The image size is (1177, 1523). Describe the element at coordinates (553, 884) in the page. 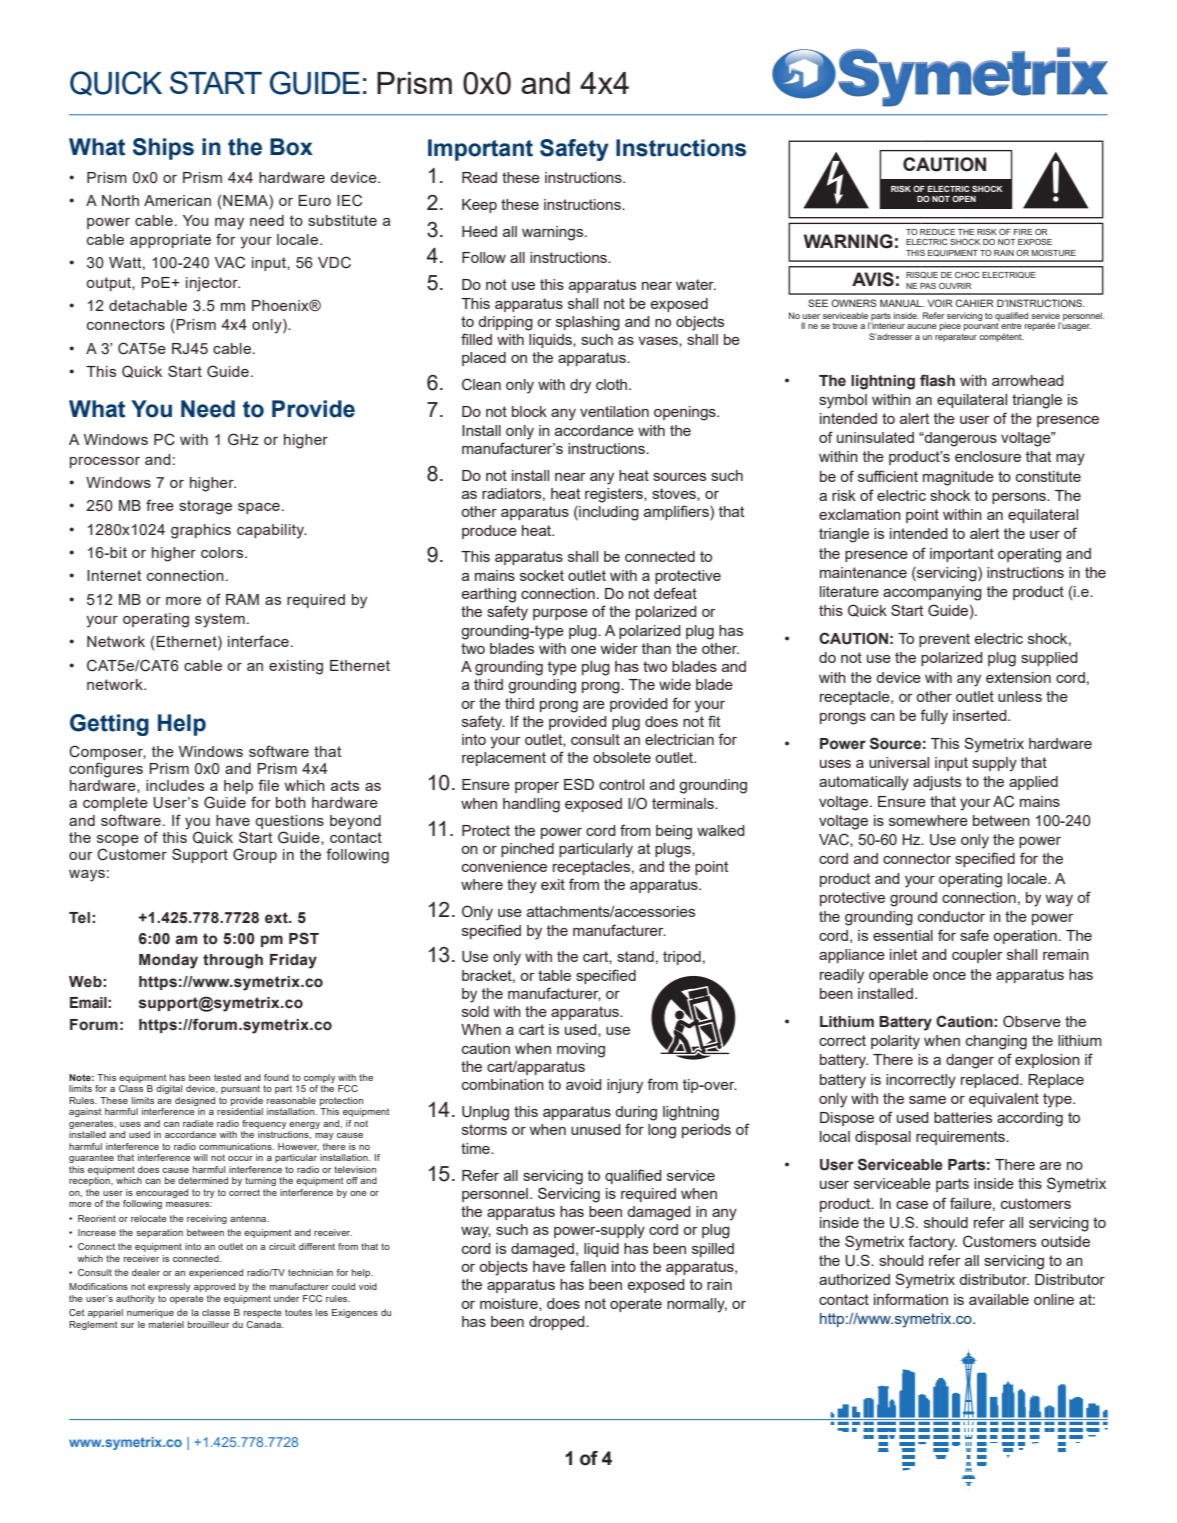

I see `exit` at that location.
